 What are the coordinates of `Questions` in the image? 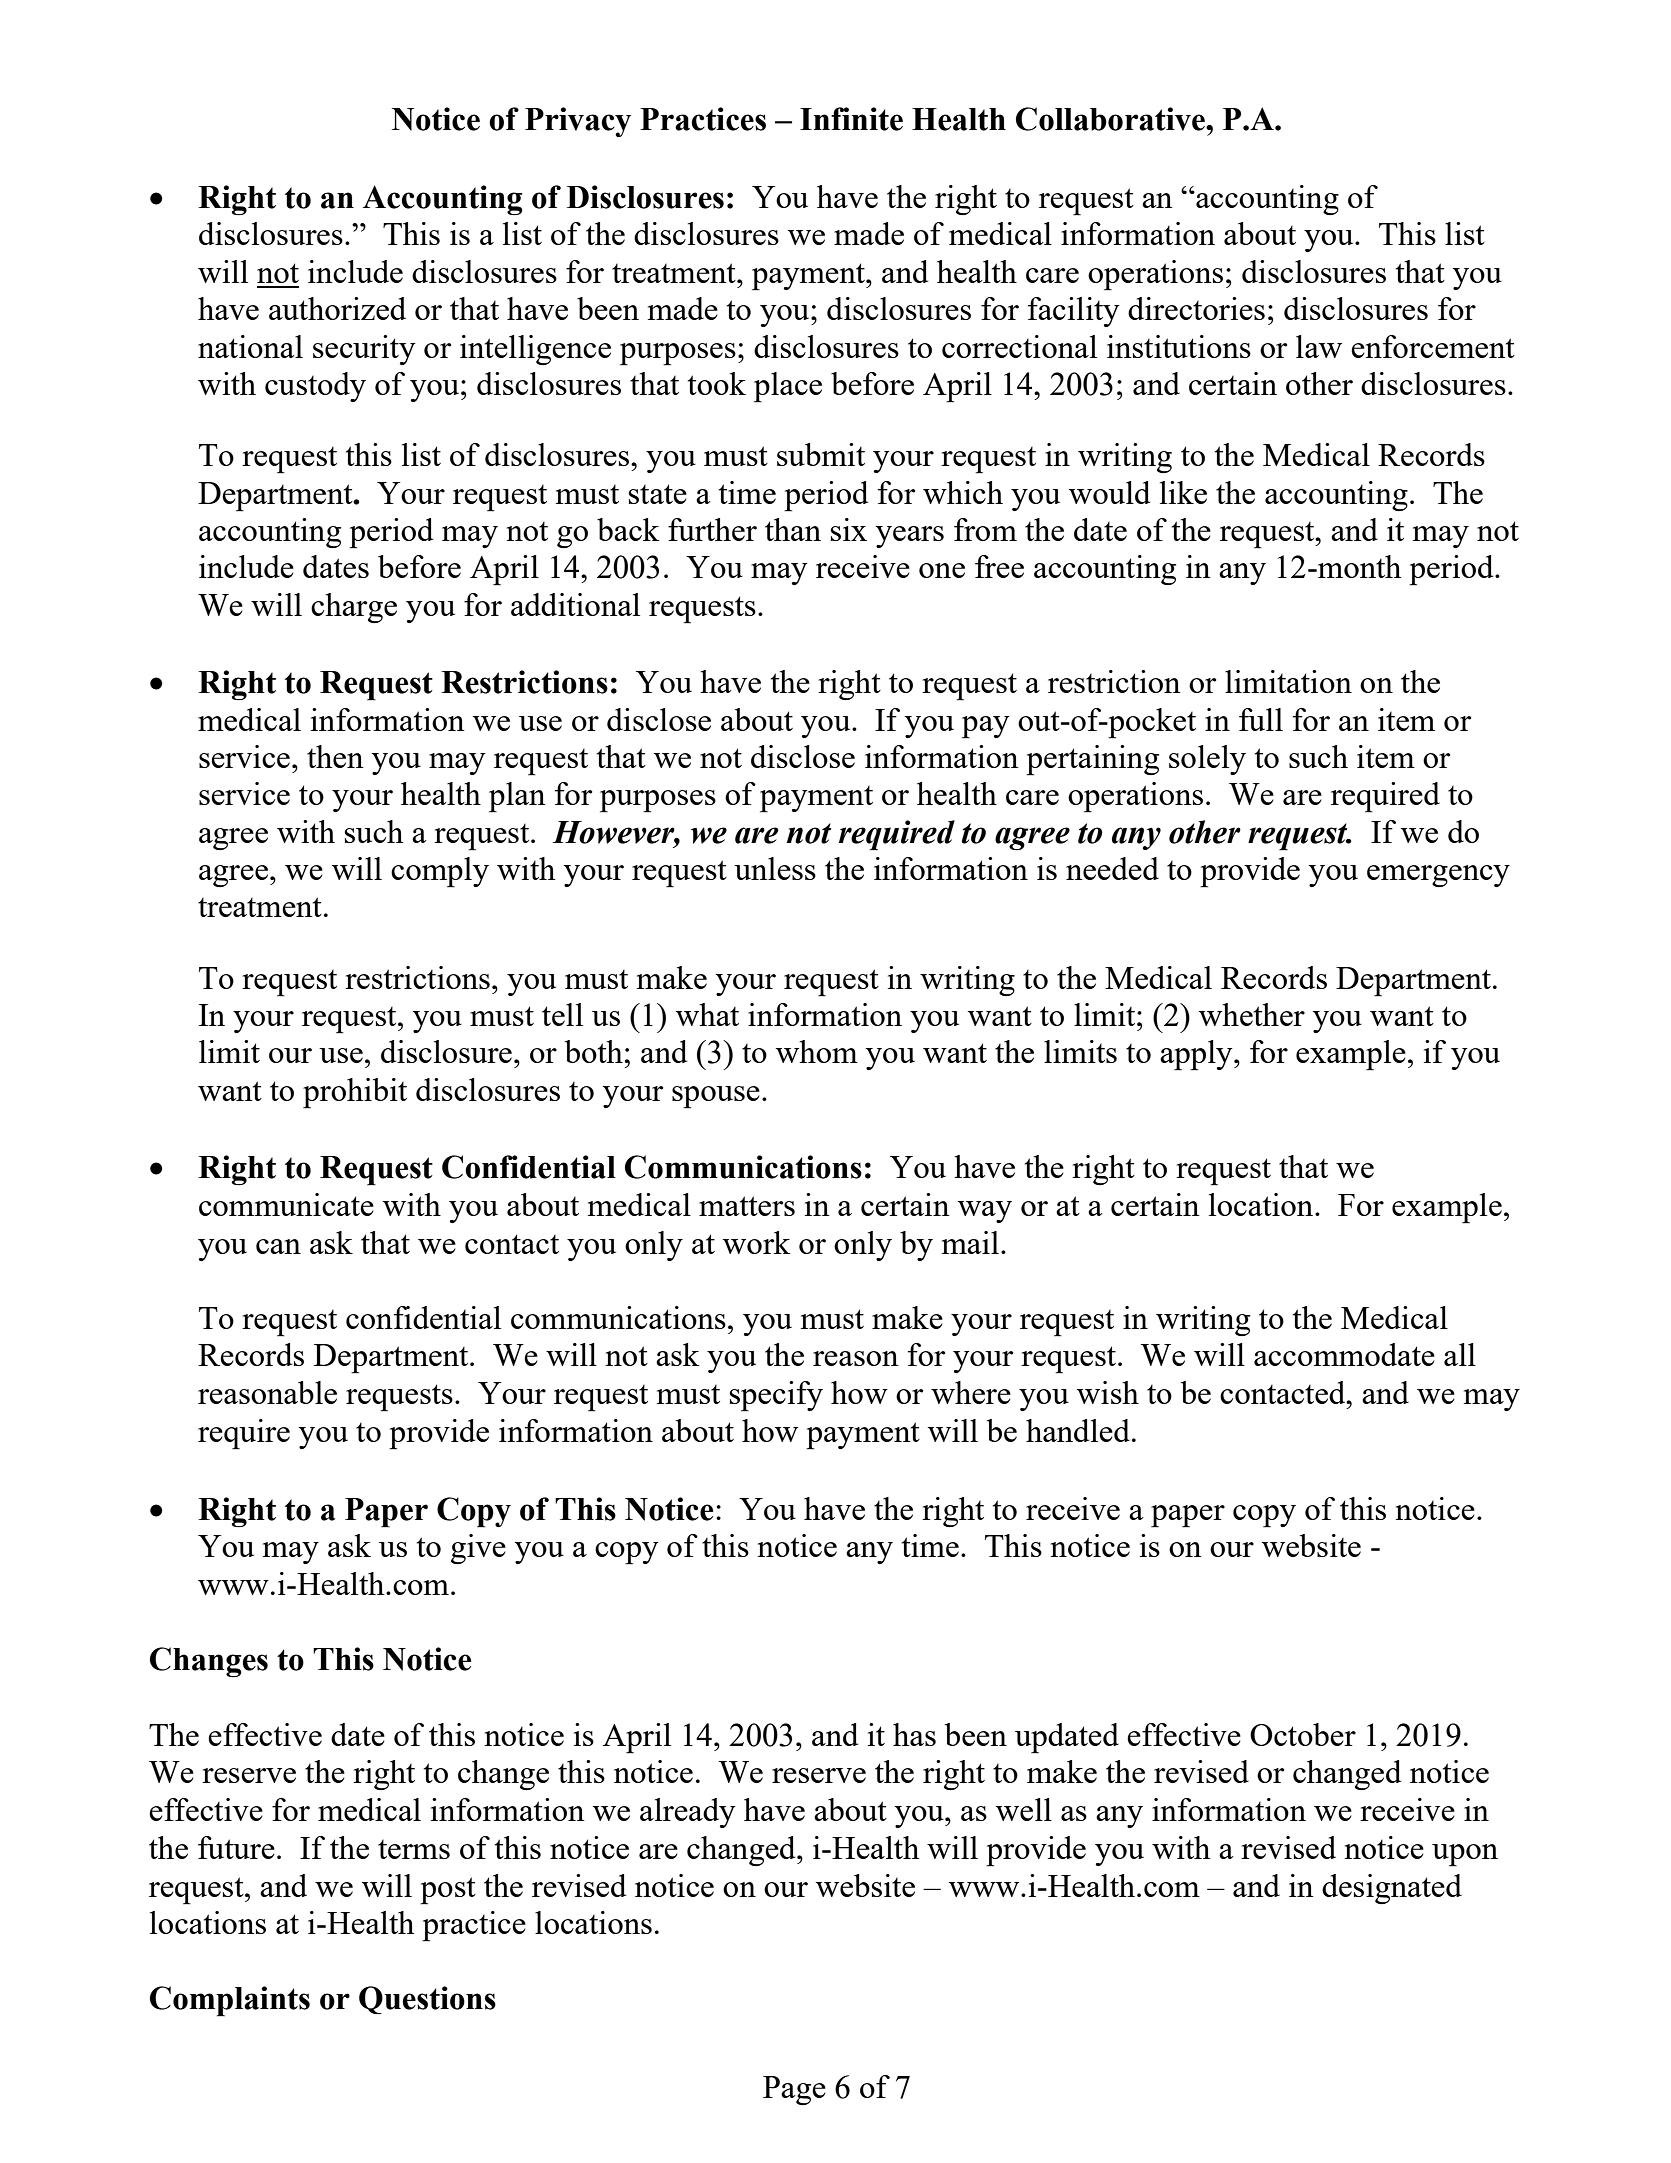 It's located at (427, 2000).
